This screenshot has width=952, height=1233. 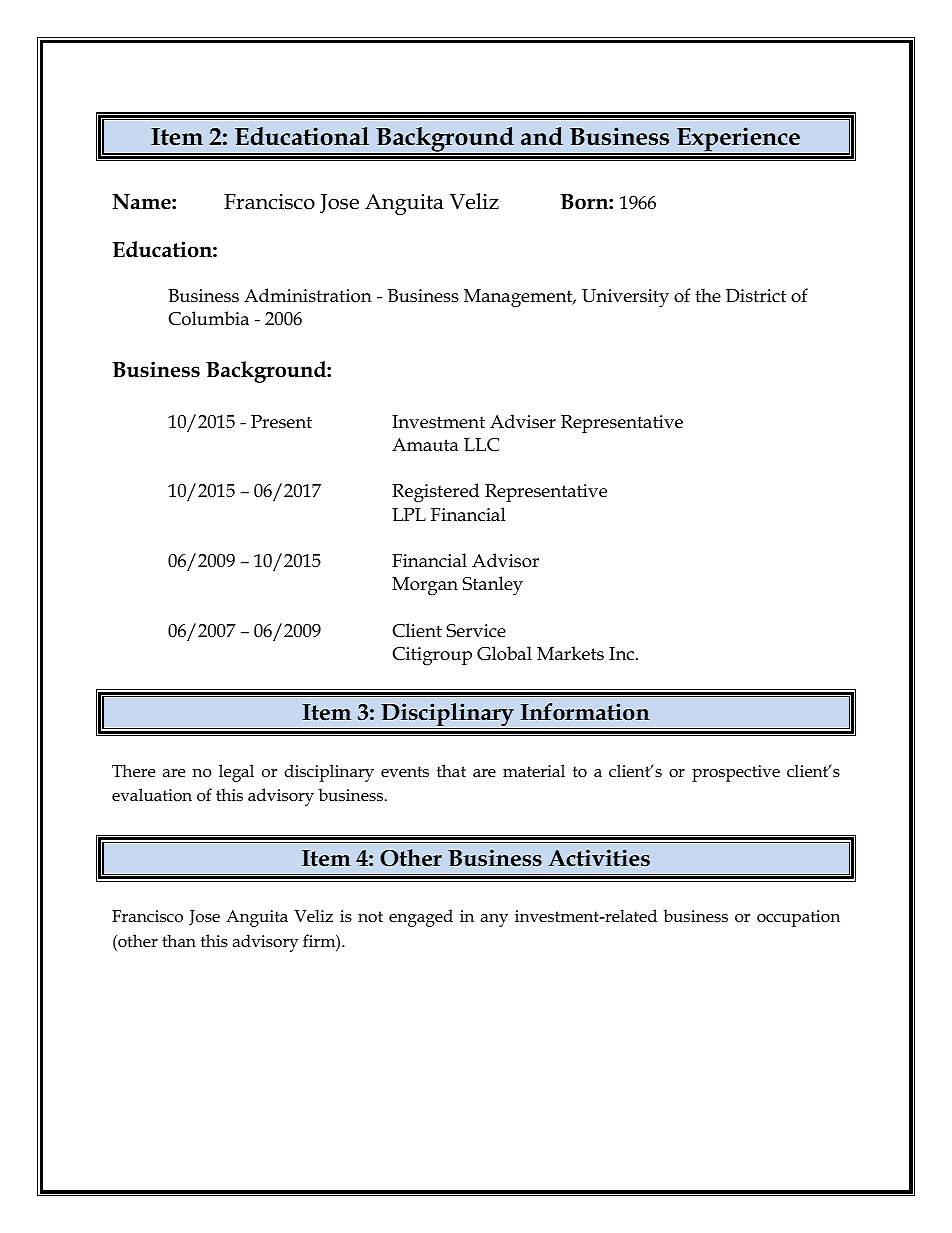 I want to click on Inc, so click(x=623, y=654).
